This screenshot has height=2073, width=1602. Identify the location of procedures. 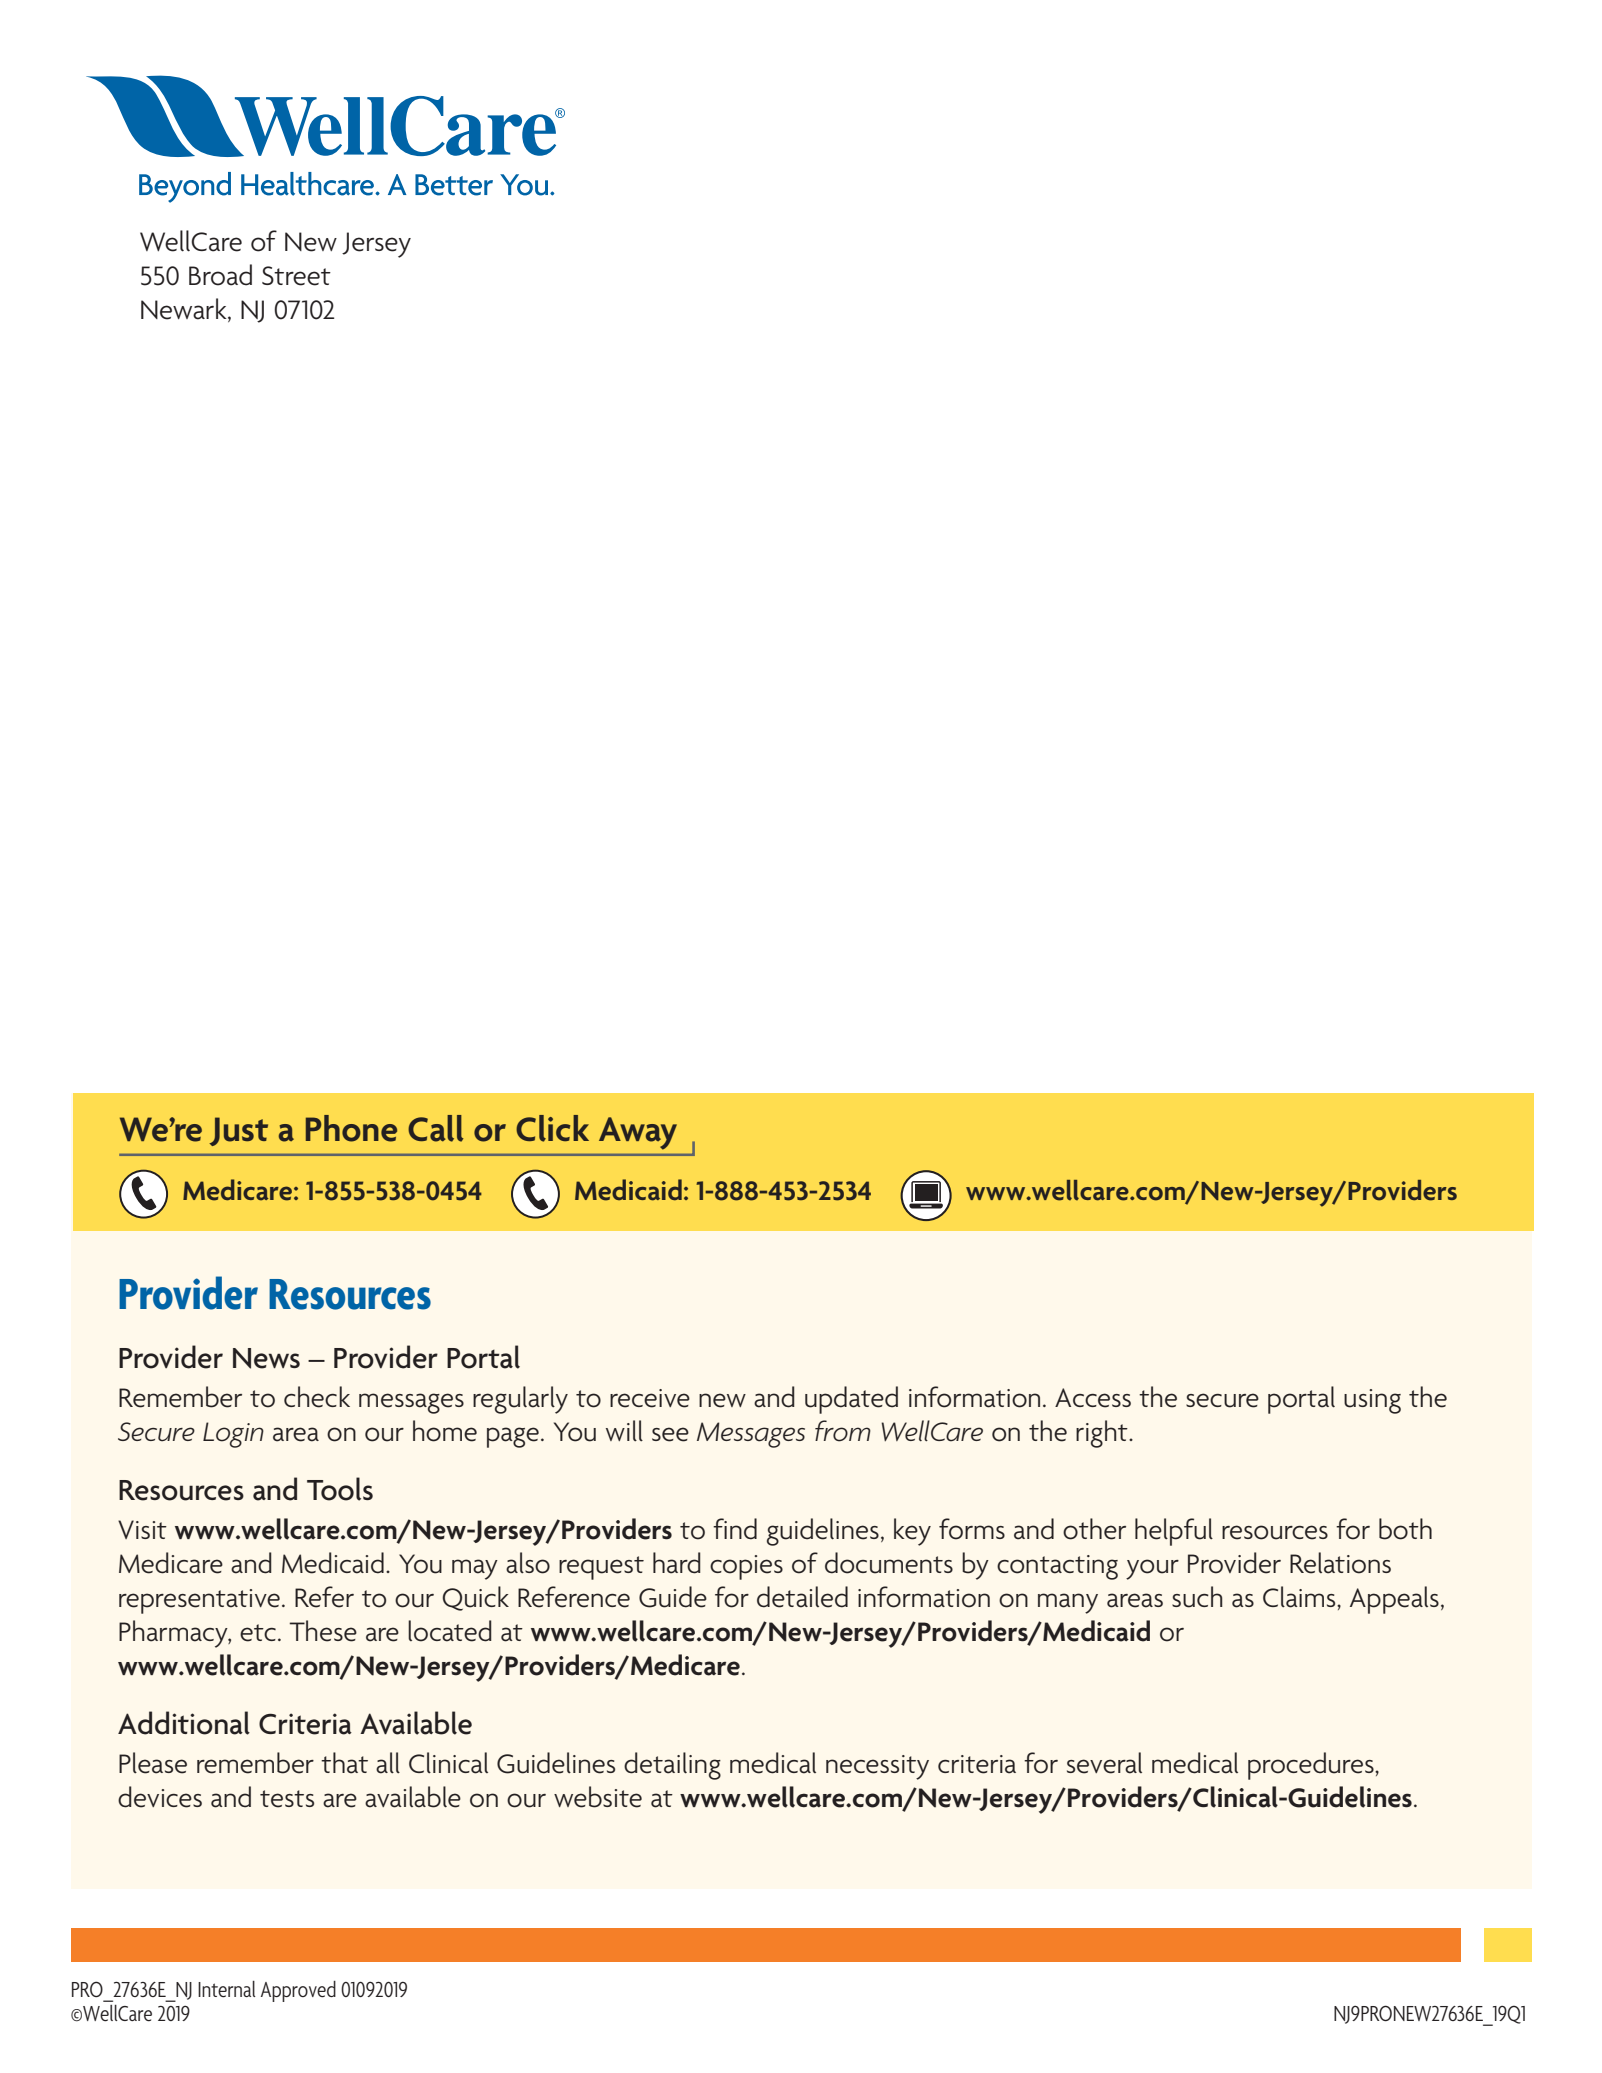
(1312, 1766).
